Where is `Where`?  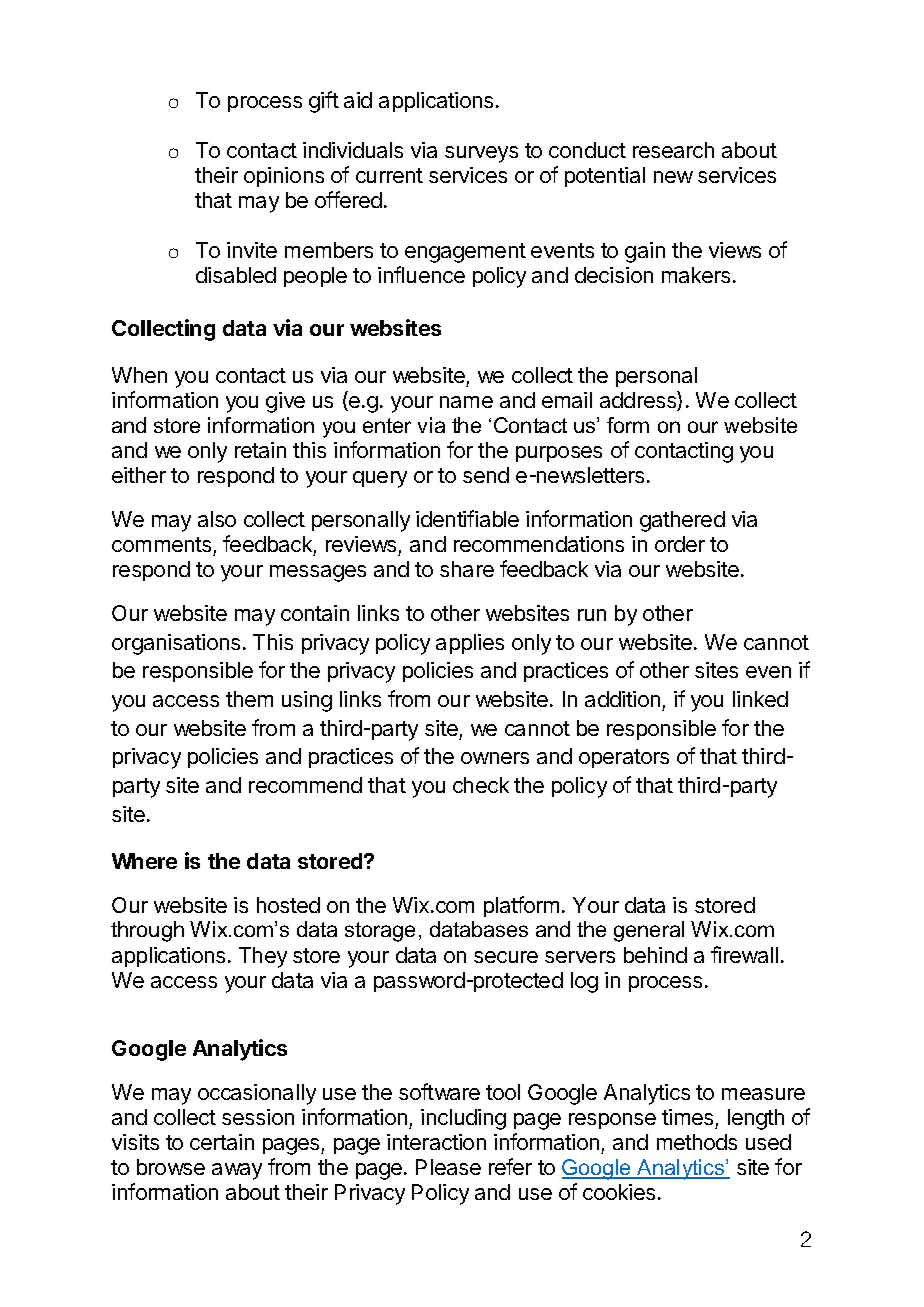
Where is located at coordinates (144, 861).
